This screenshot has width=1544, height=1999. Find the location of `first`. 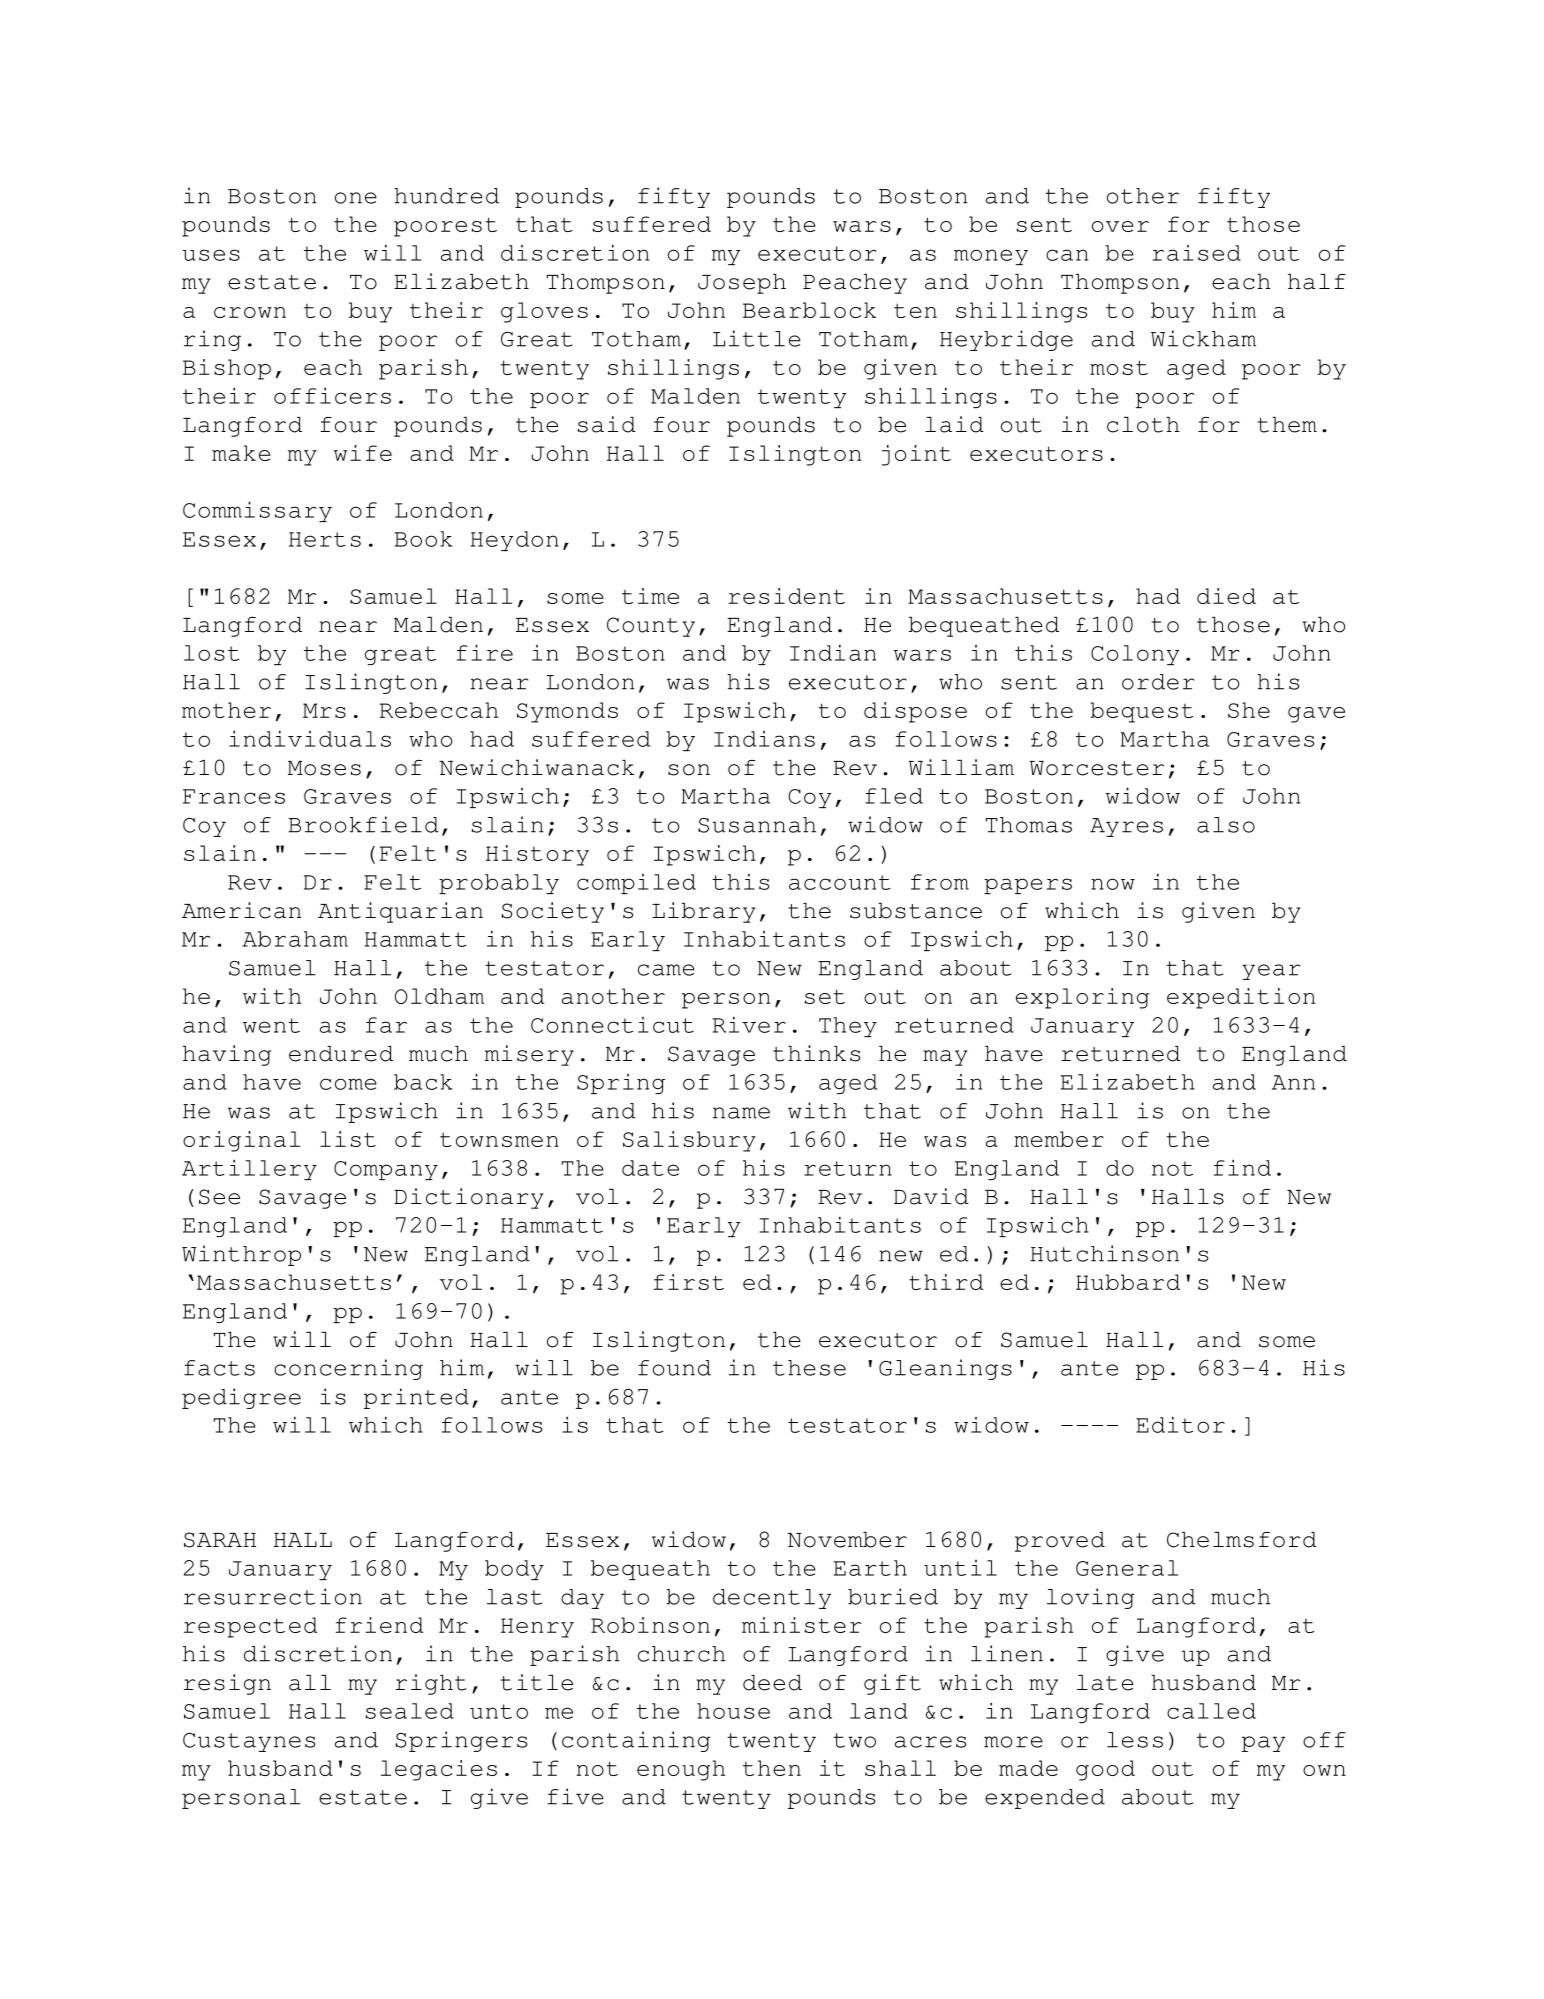

first is located at coordinates (689, 1282).
